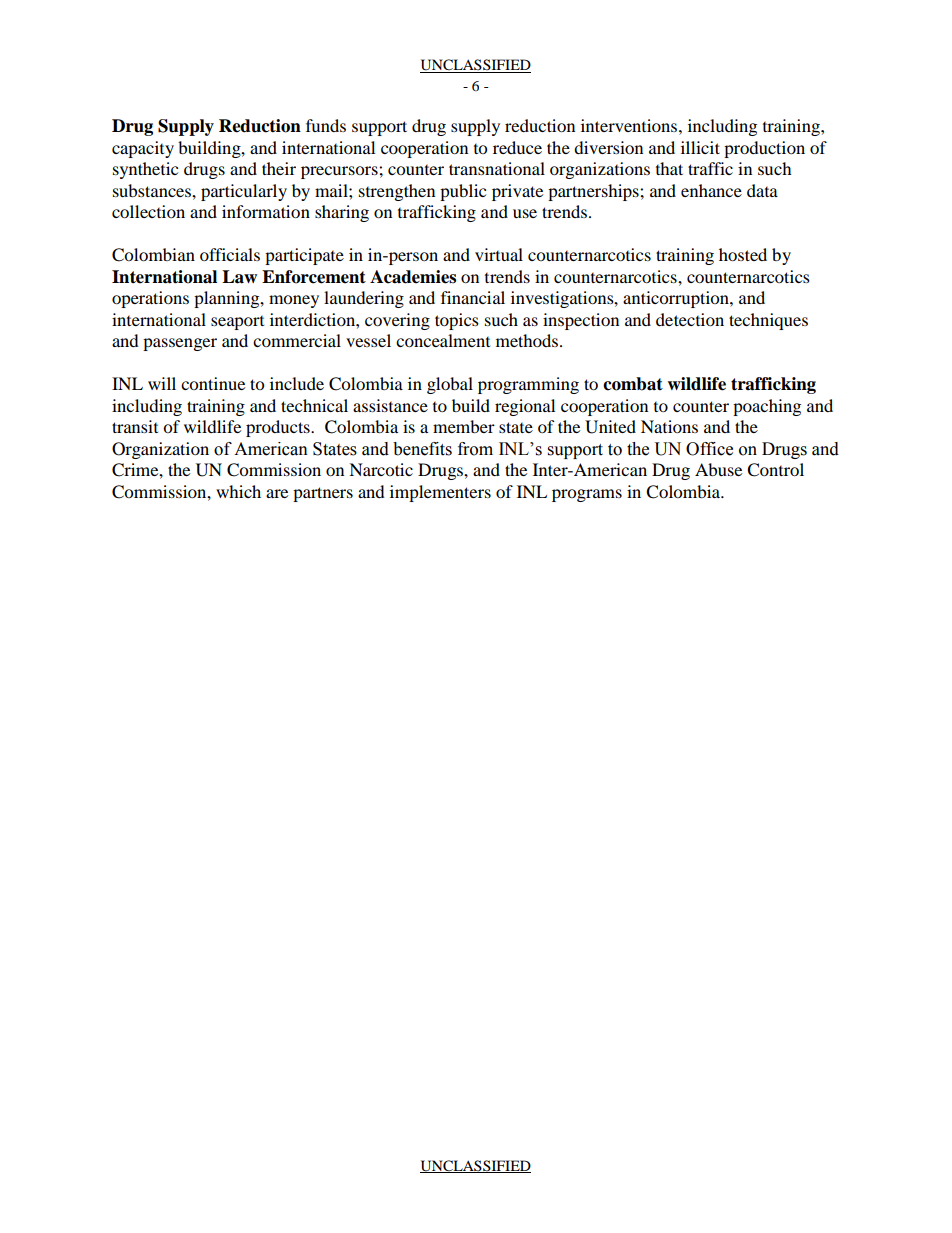  What do you see at coordinates (711, 190) in the screenshot?
I see `enhance` at bounding box center [711, 190].
